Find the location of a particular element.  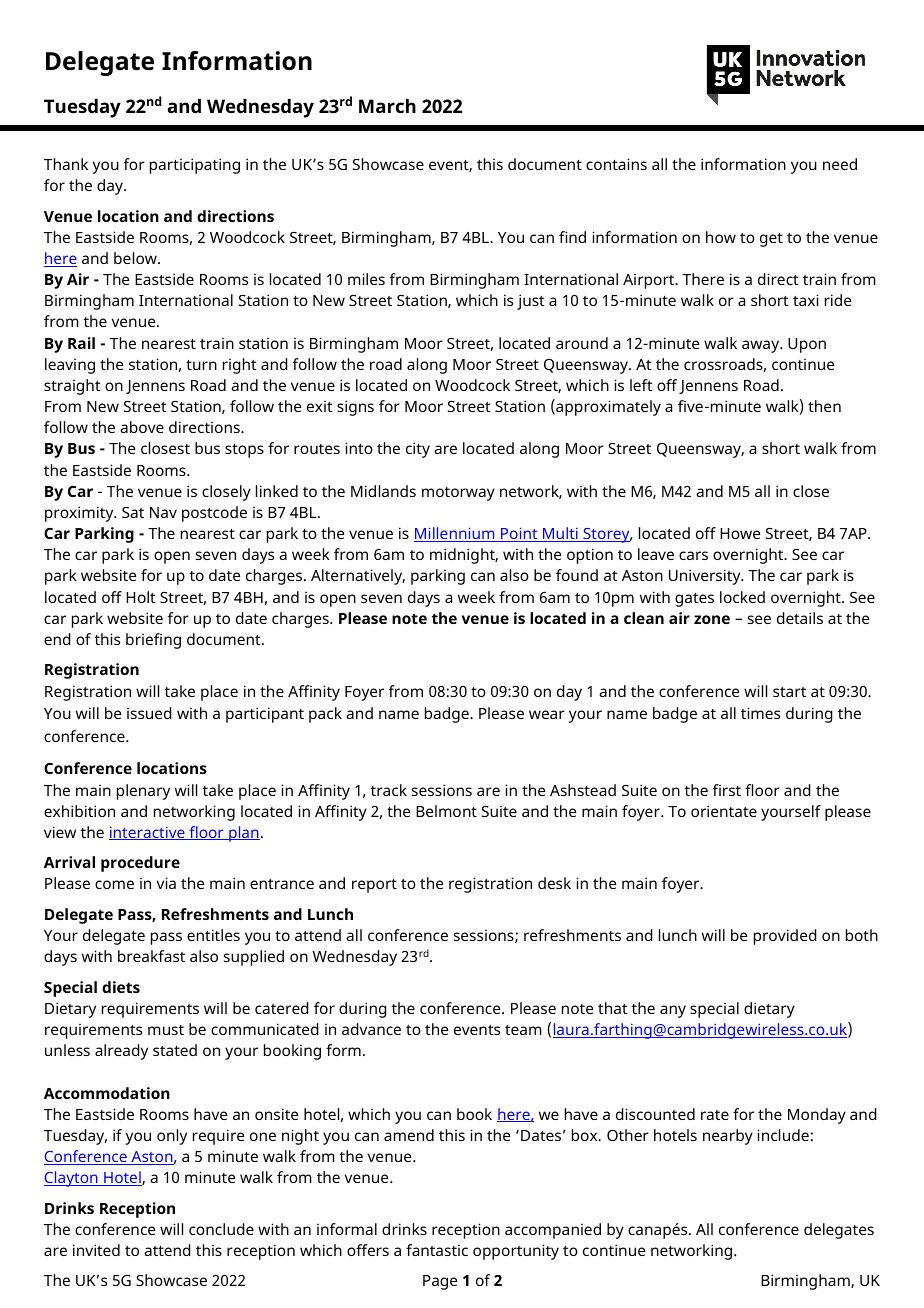

issued is located at coordinates (149, 713).
